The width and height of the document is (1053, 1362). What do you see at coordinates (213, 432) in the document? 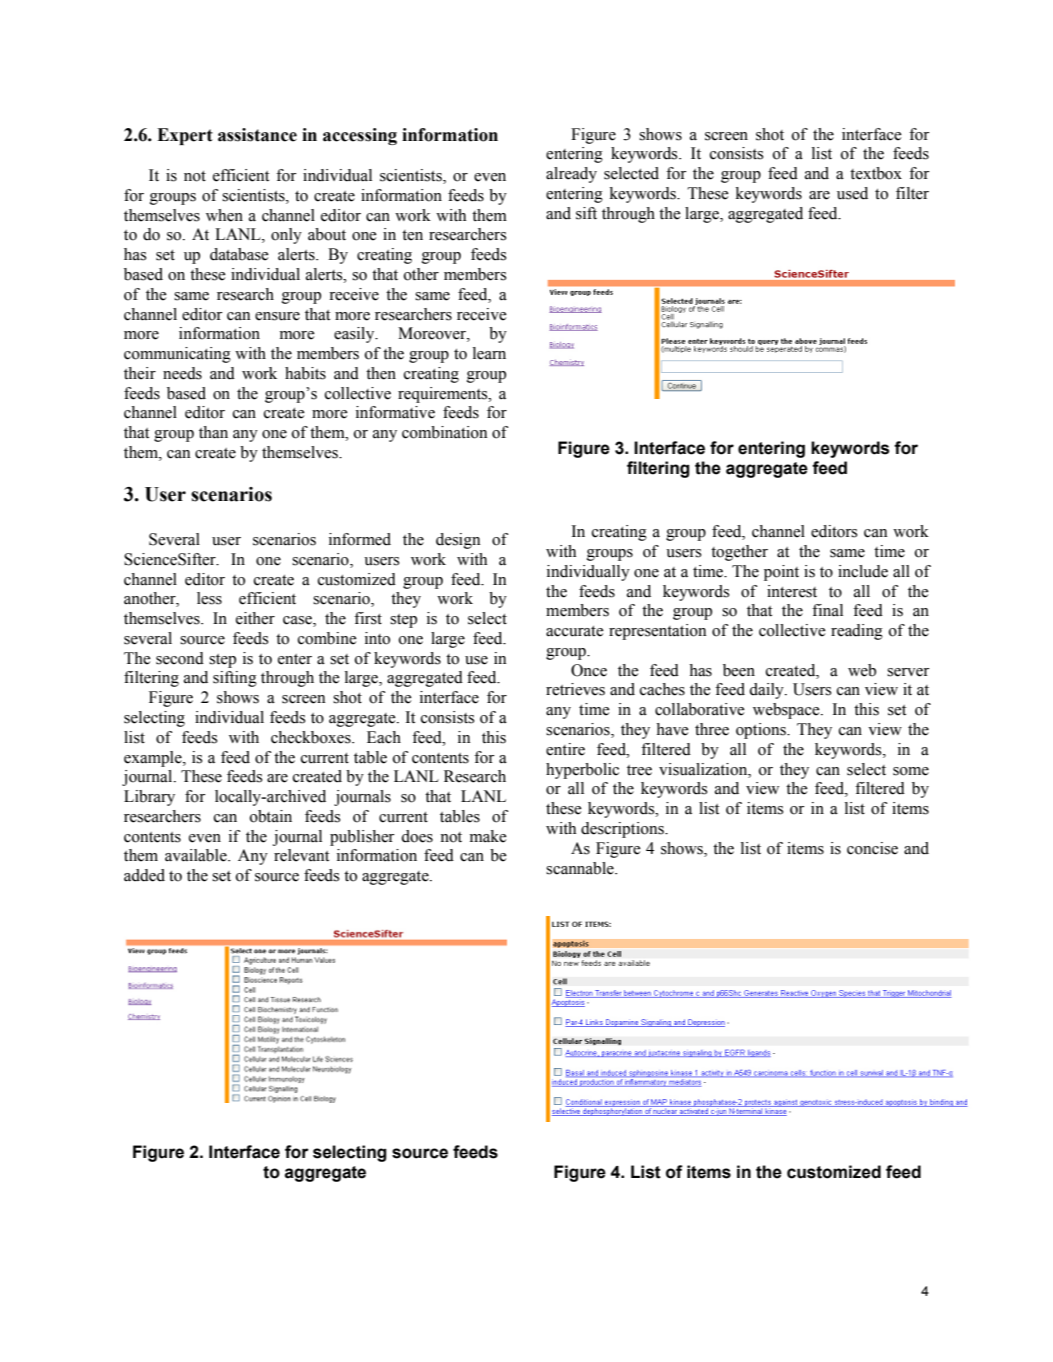
I see `than` at bounding box center [213, 432].
